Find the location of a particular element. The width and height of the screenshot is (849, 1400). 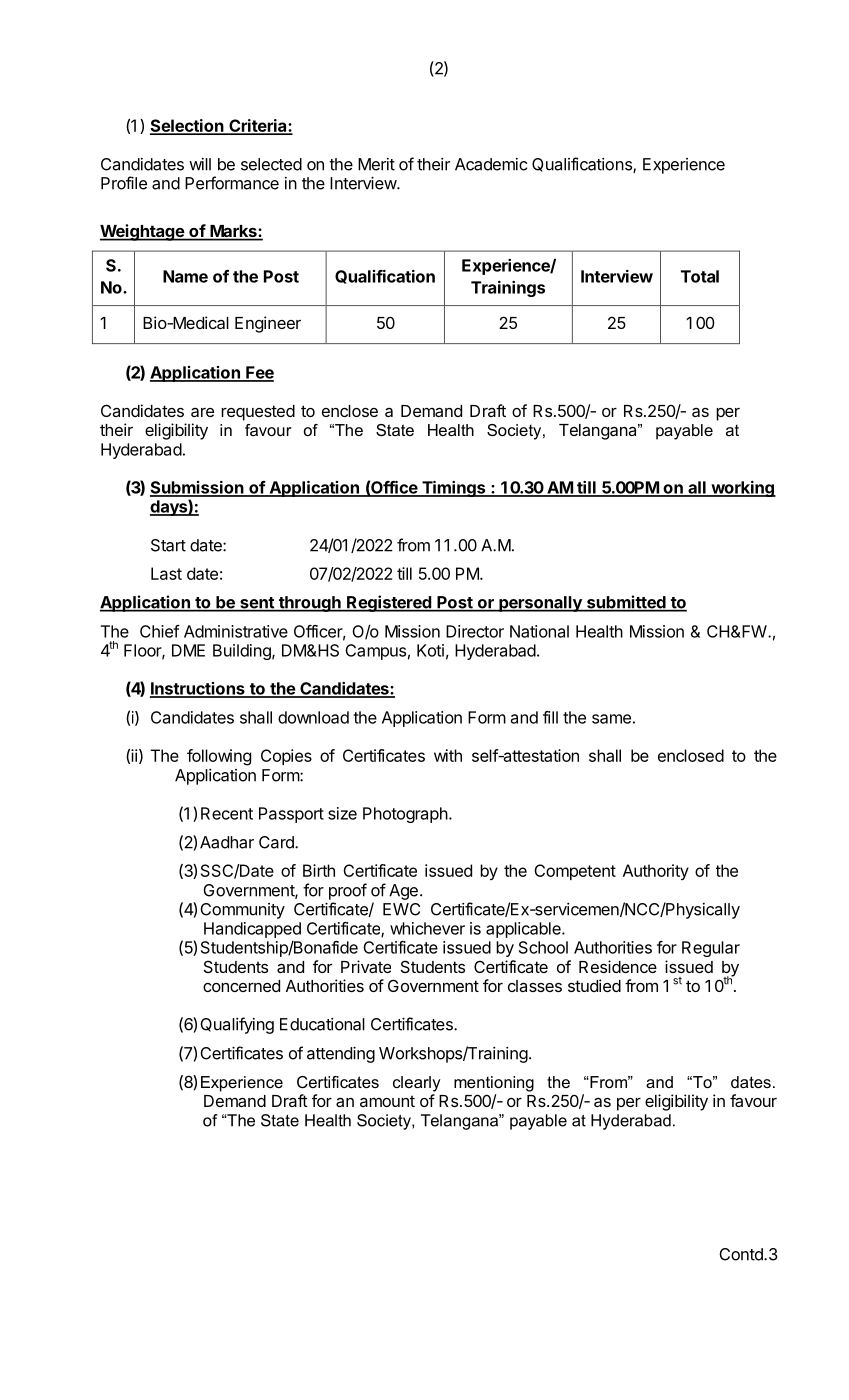

Merit is located at coordinates (376, 164).
